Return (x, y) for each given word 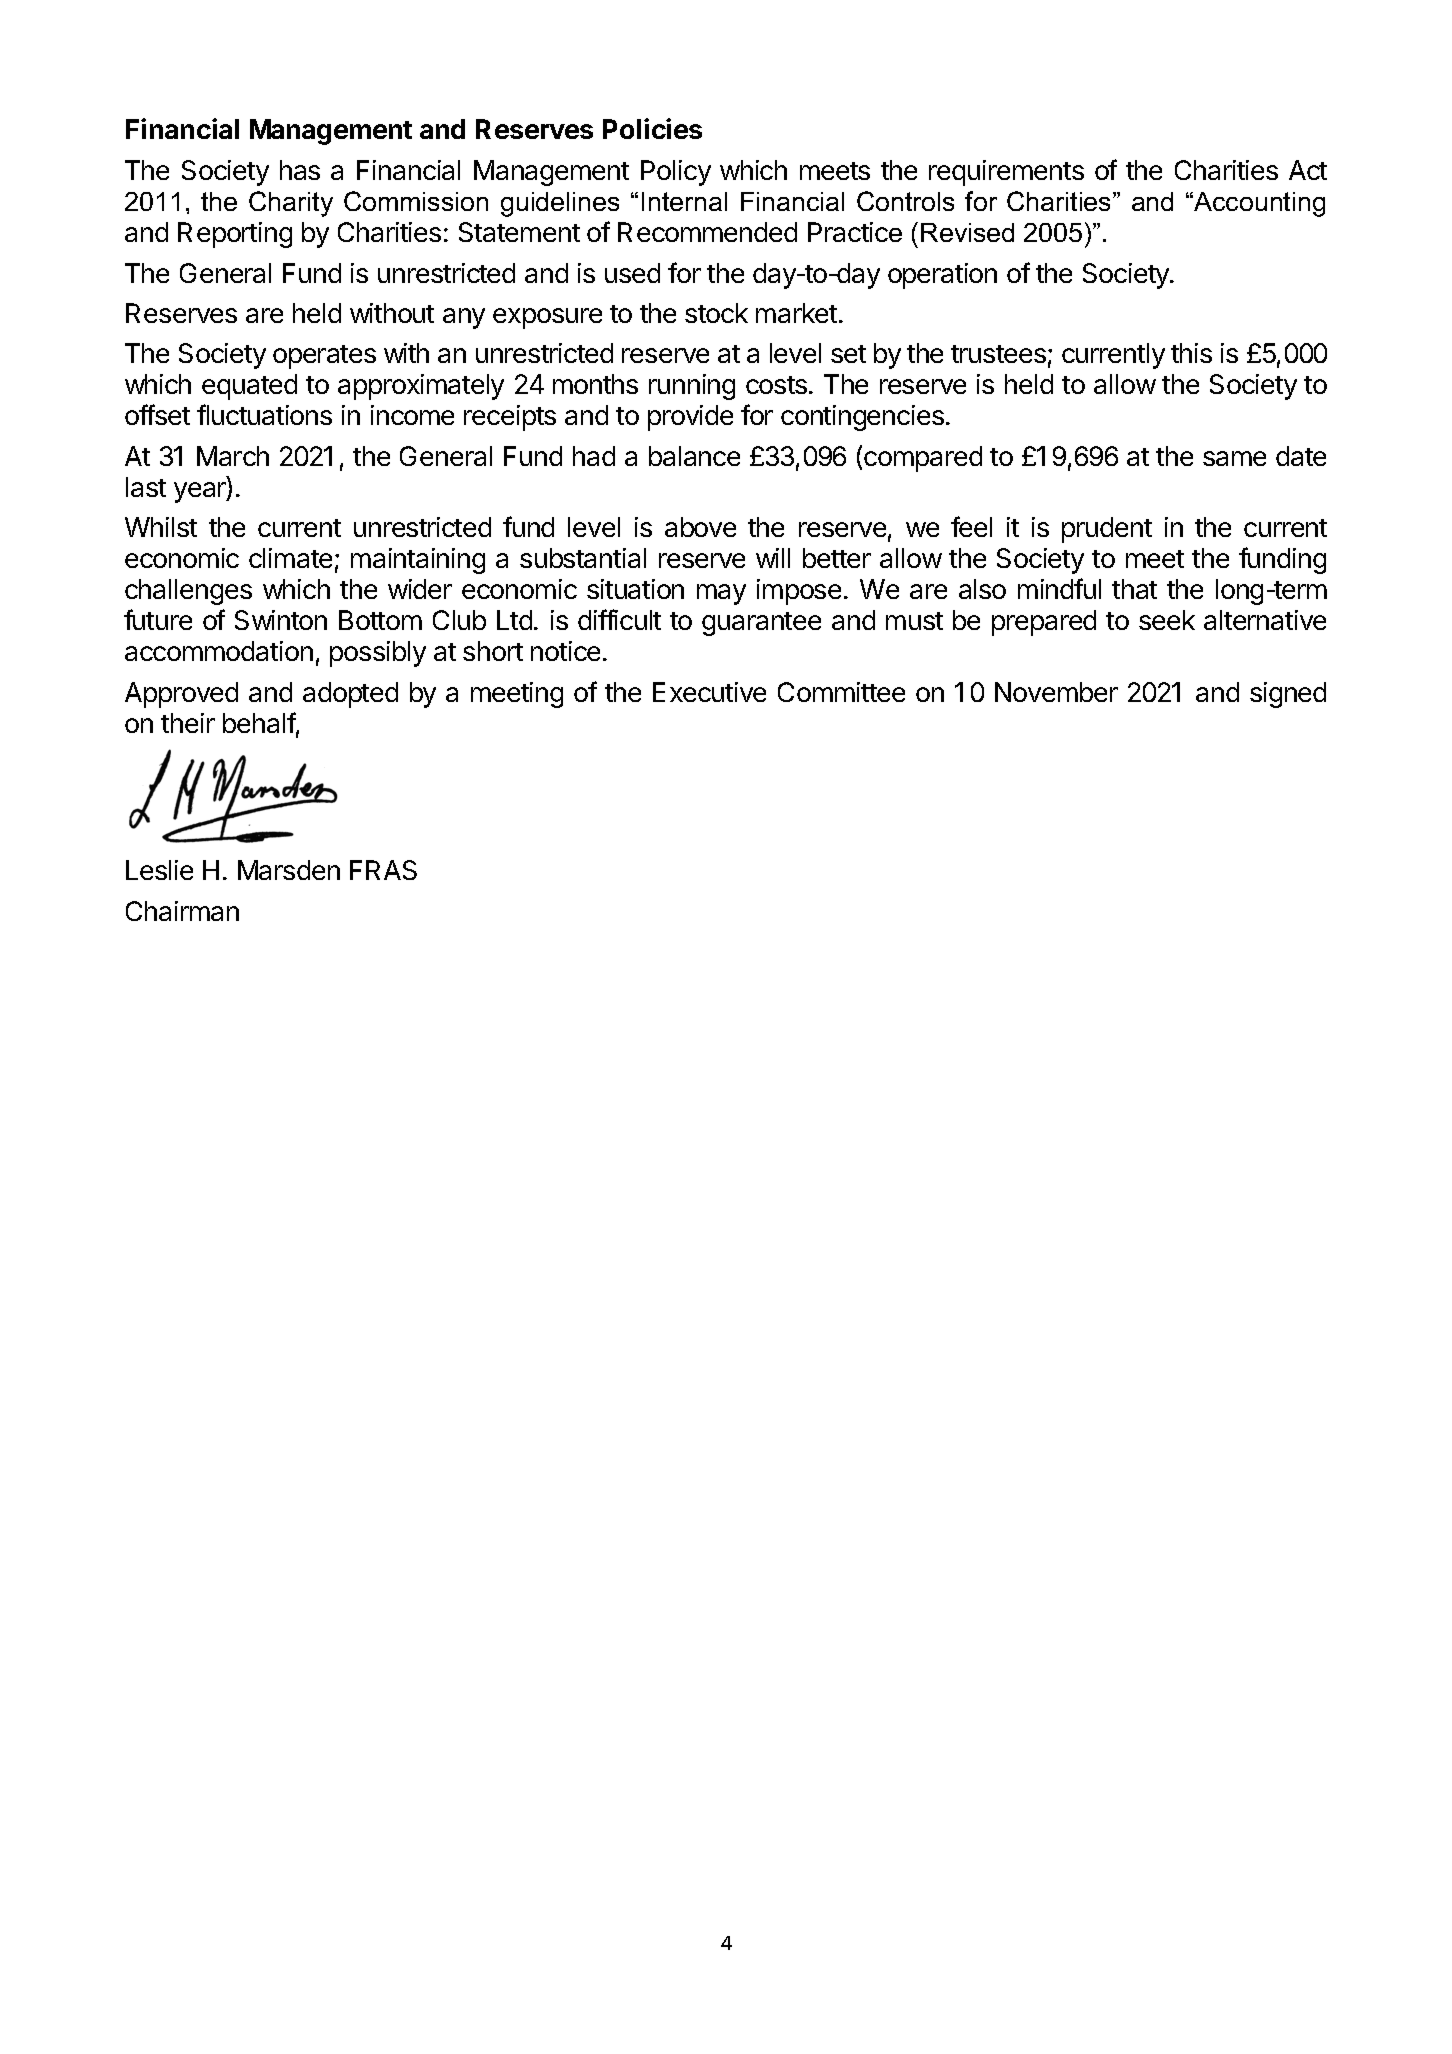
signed (1288, 695)
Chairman (182, 911)
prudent (1107, 530)
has (300, 170)
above (700, 527)
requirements (1006, 173)
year (201, 492)
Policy (676, 173)
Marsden (289, 870)
